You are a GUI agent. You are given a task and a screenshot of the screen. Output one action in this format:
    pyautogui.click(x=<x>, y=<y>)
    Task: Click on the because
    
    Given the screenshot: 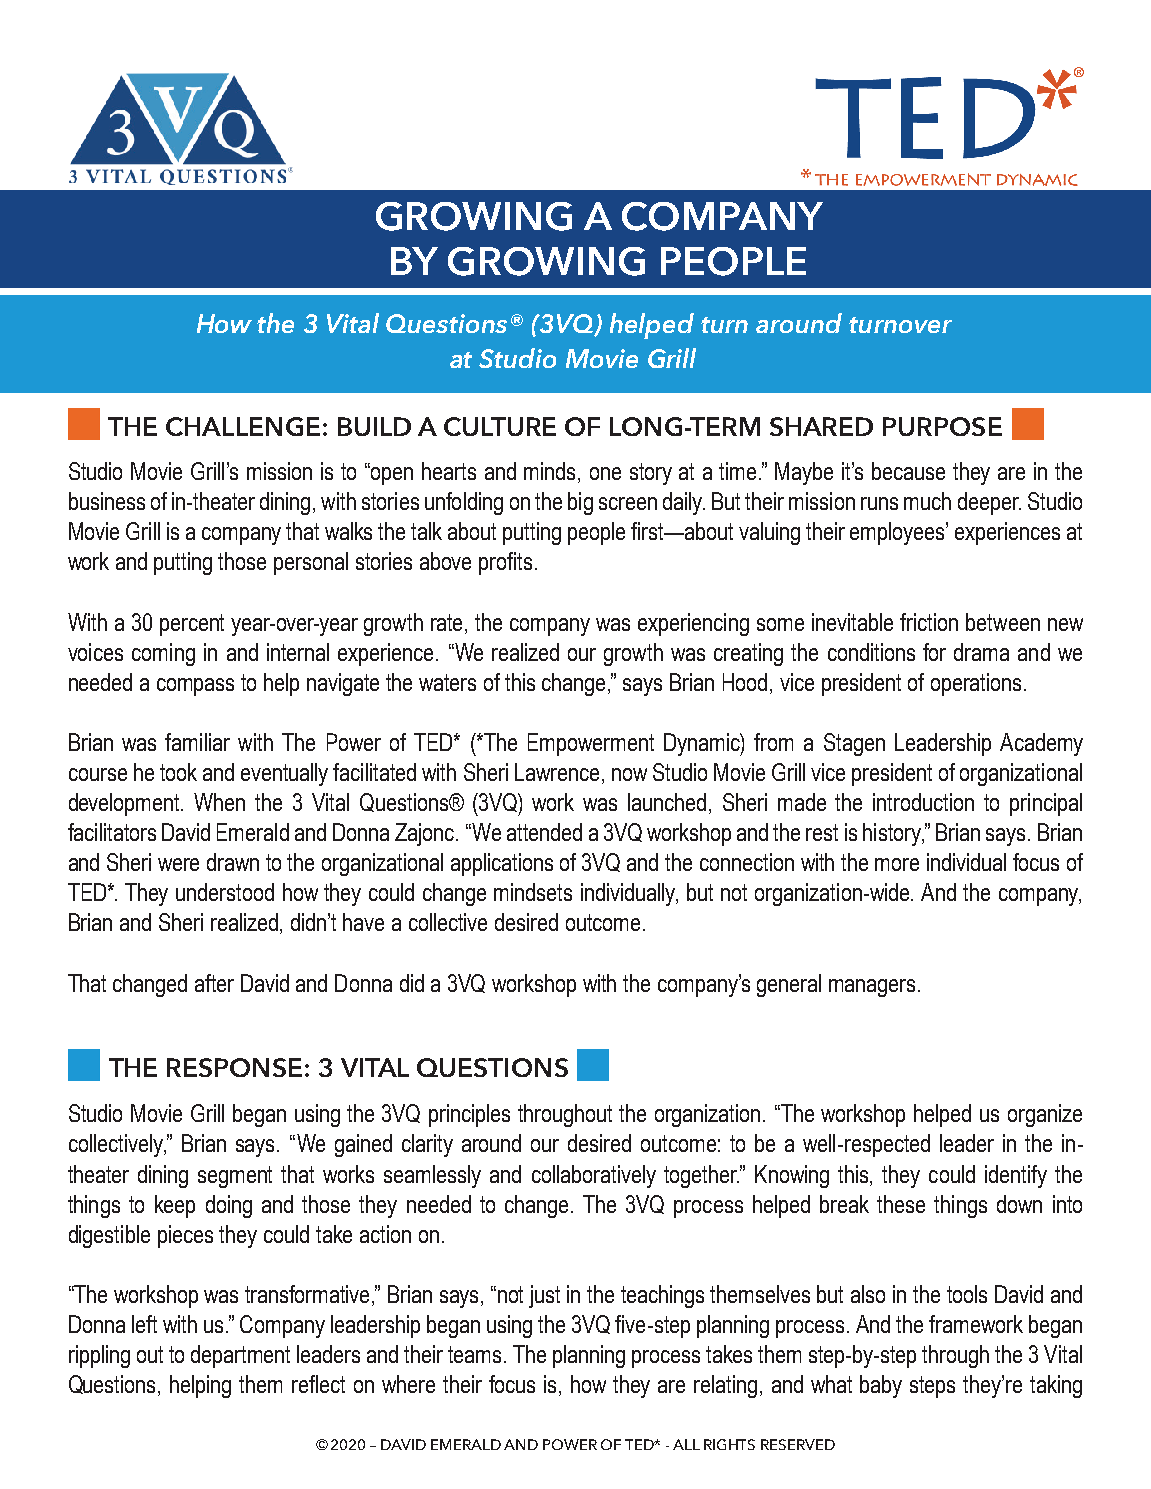 What is the action you would take?
    pyautogui.click(x=908, y=471)
